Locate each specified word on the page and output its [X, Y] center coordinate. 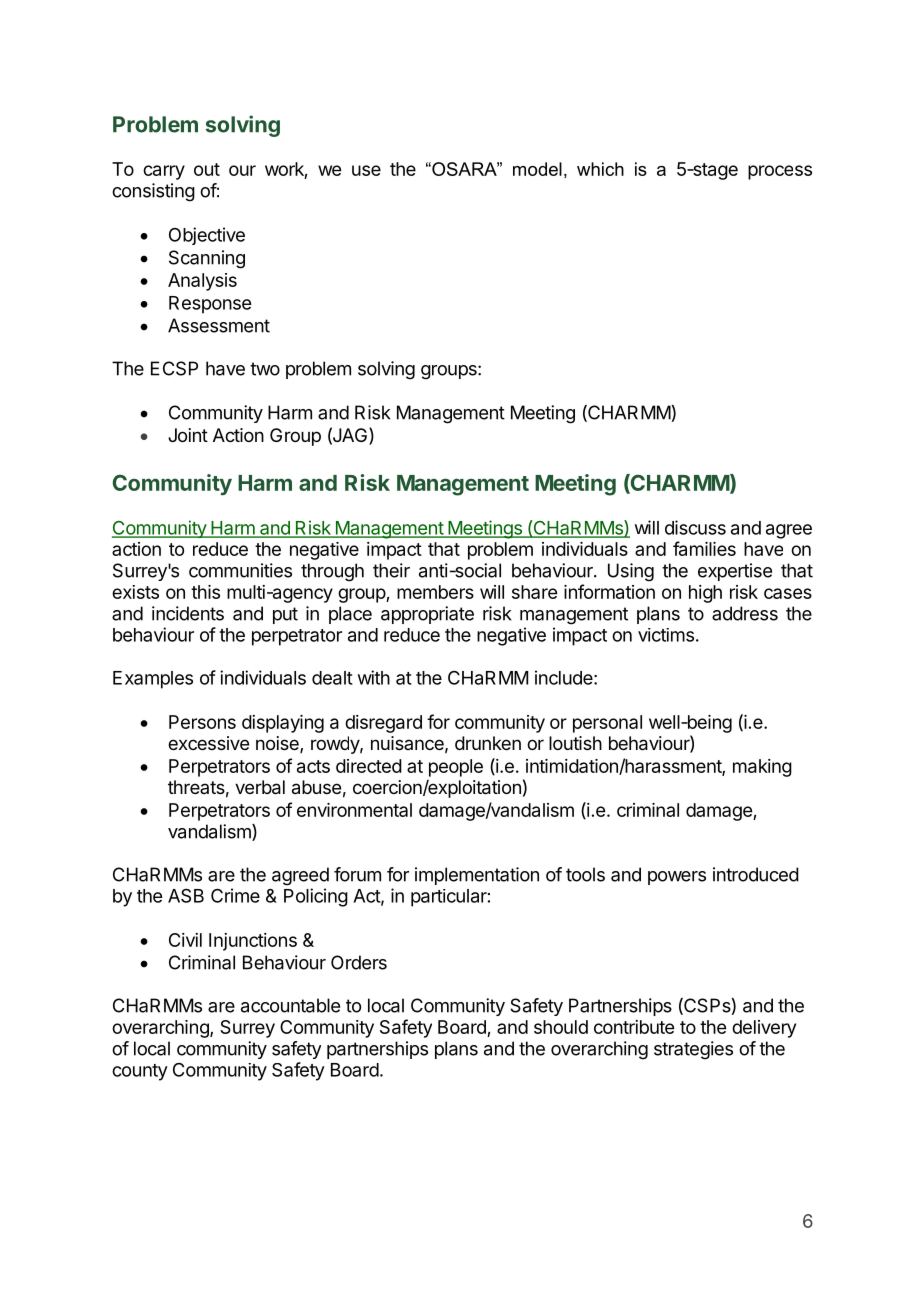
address [745, 613]
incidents [188, 613]
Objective [207, 236]
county [140, 1072]
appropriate [427, 615]
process [780, 172]
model [537, 169]
